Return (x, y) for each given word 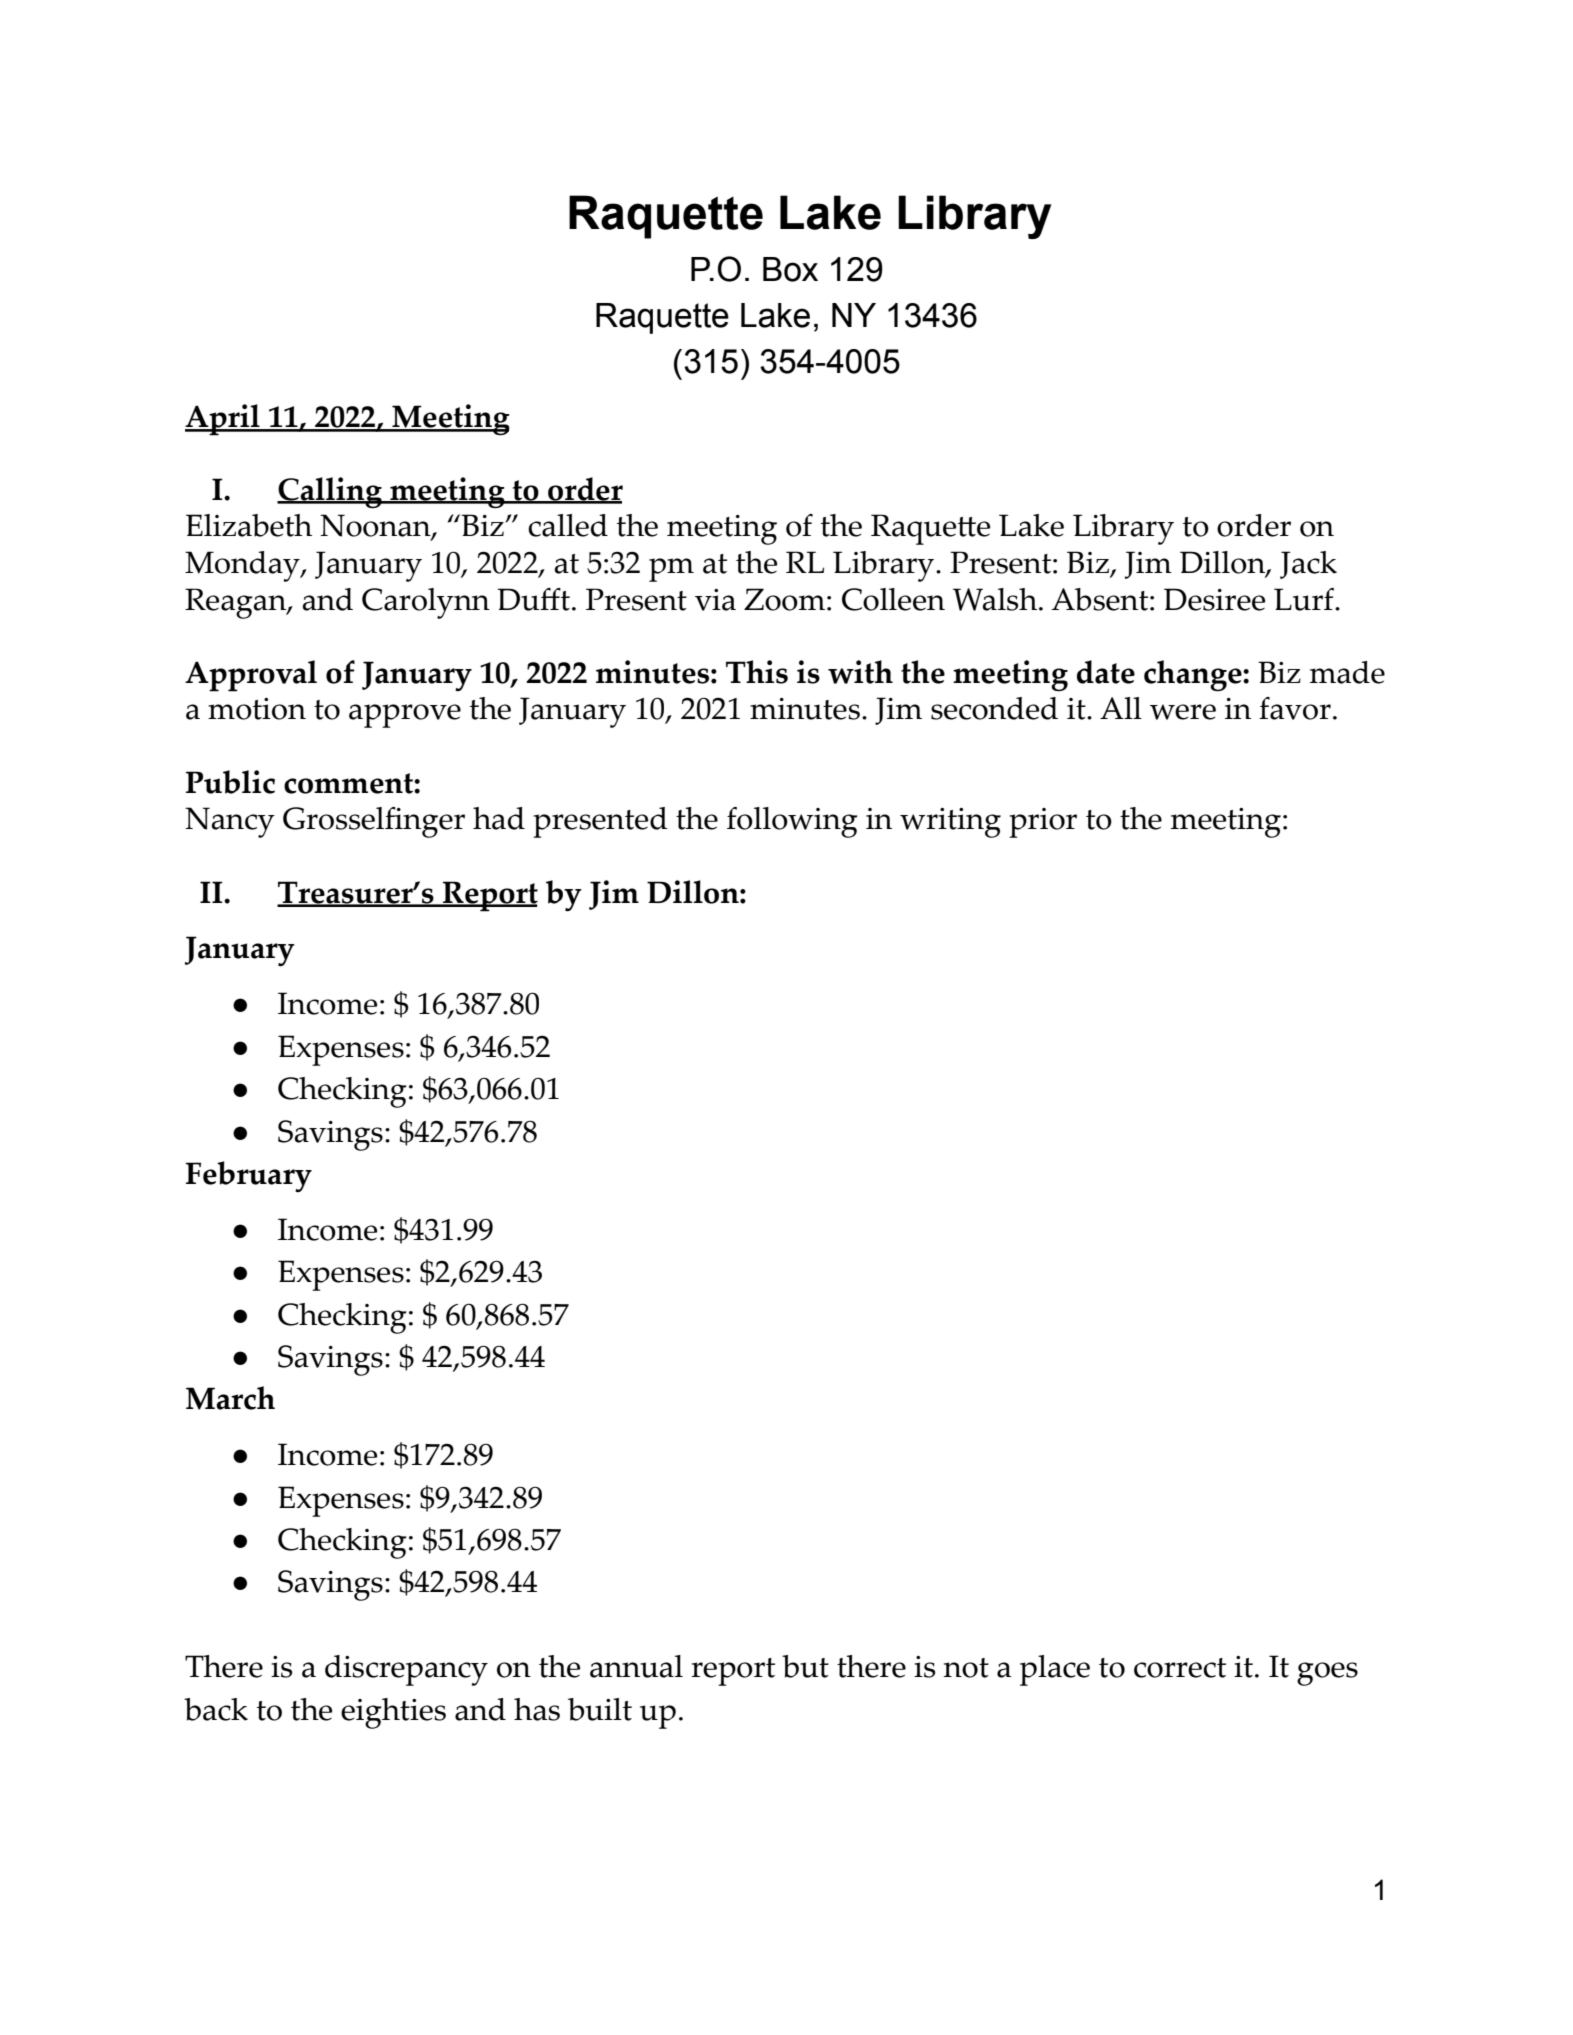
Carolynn (426, 603)
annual (636, 1666)
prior (1043, 823)
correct (1180, 1668)
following (792, 822)
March (230, 1398)
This (757, 672)
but (805, 1666)
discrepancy (406, 1670)
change (1194, 676)
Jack (1308, 565)
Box (790, 269)
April (223, 420)
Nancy (230, 822)
